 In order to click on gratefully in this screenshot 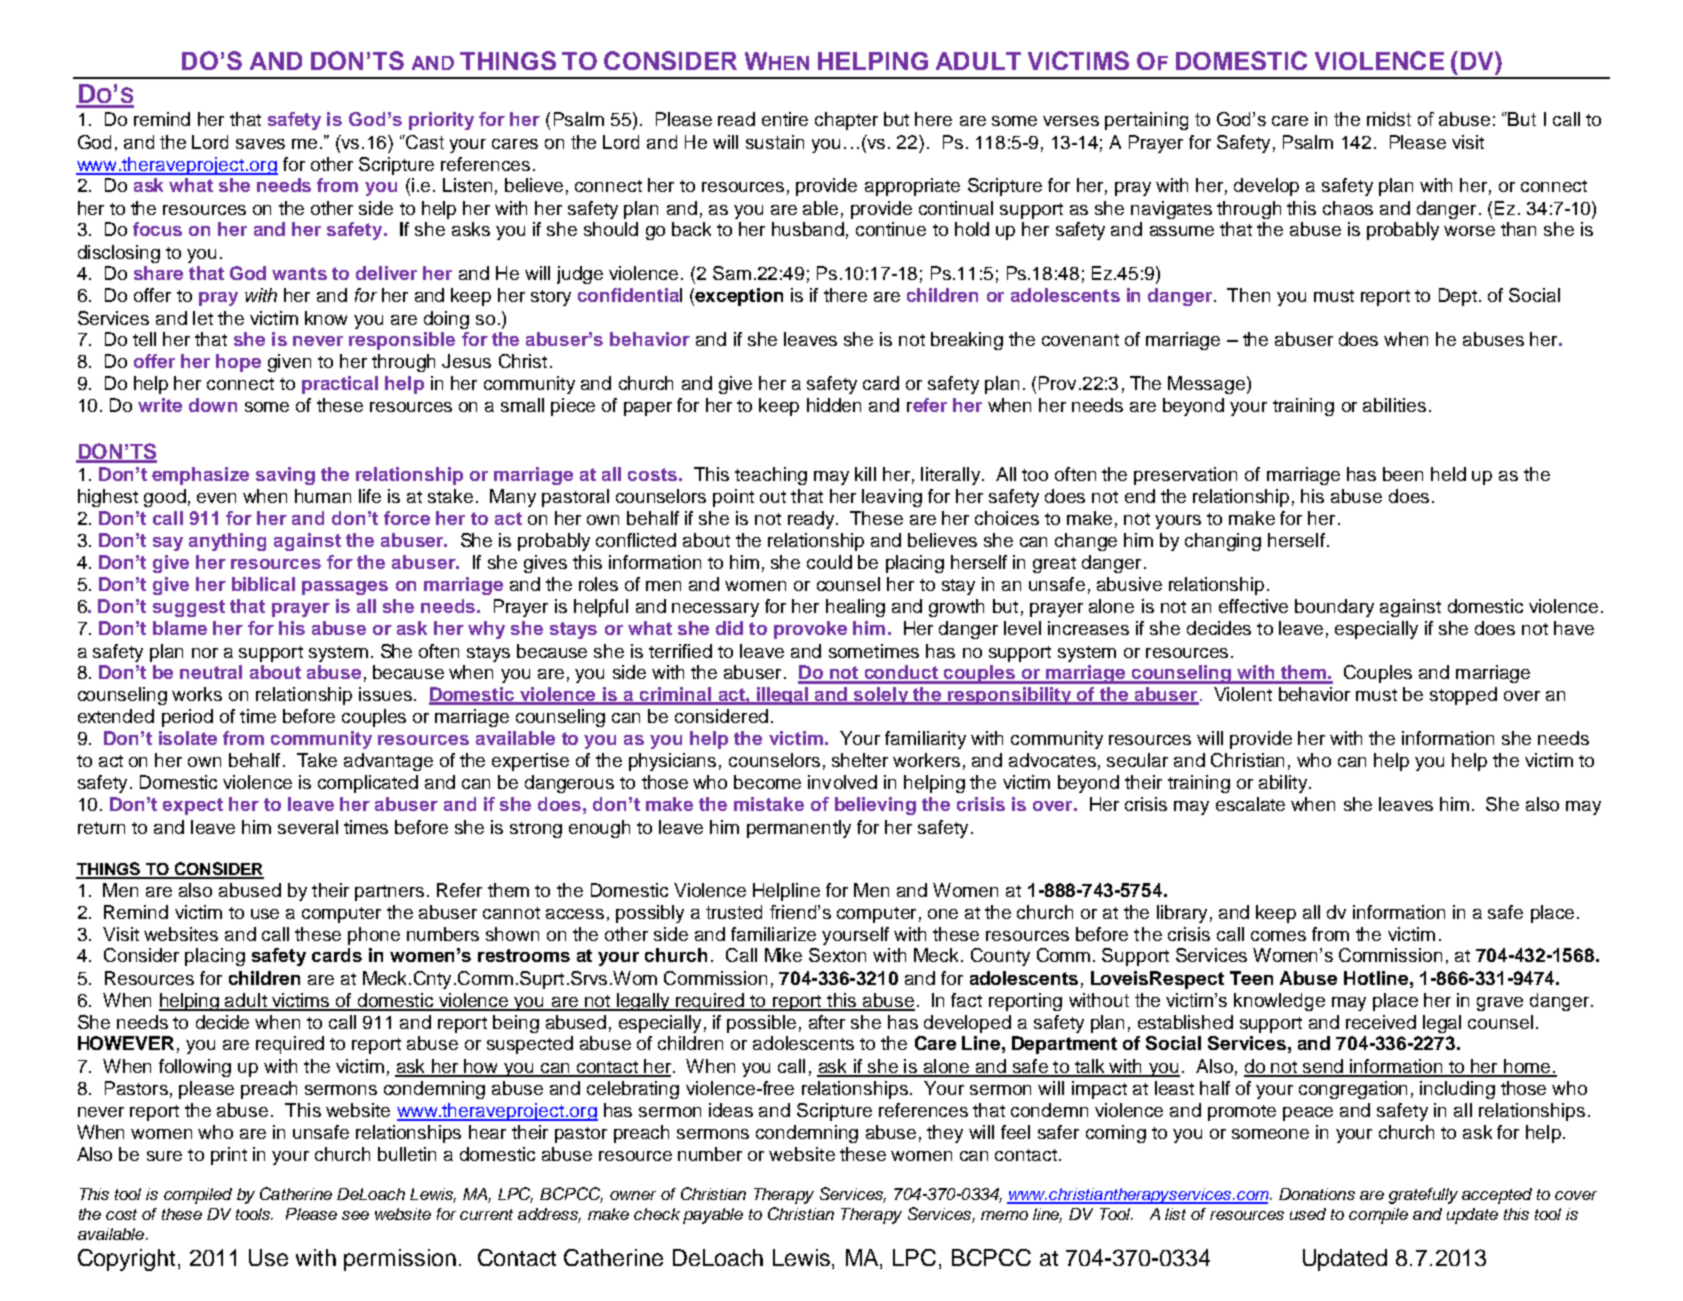, I will do `click(1423, 1196)`.
